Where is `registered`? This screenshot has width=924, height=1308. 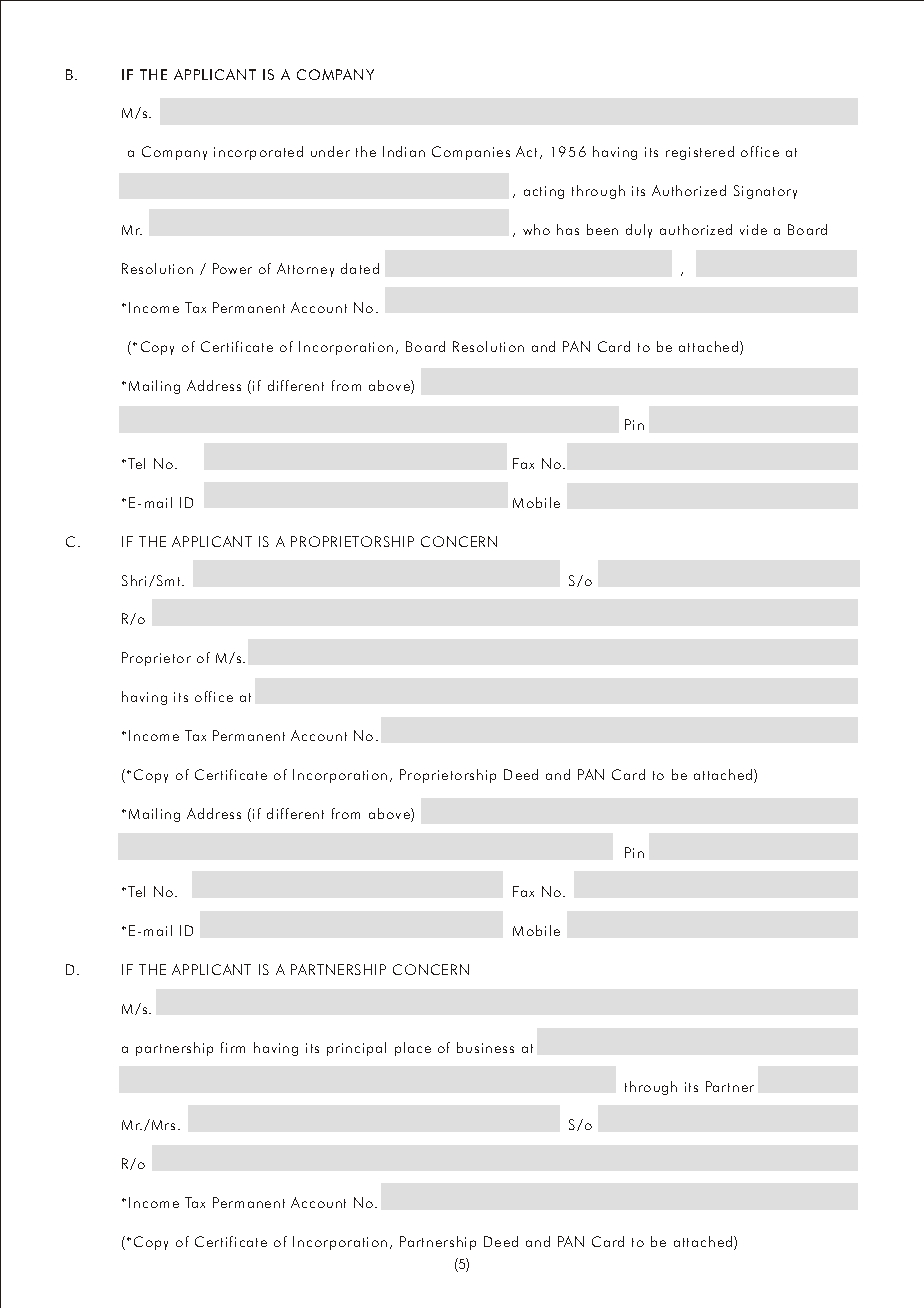
registered is located at coordinates (700, 153).
